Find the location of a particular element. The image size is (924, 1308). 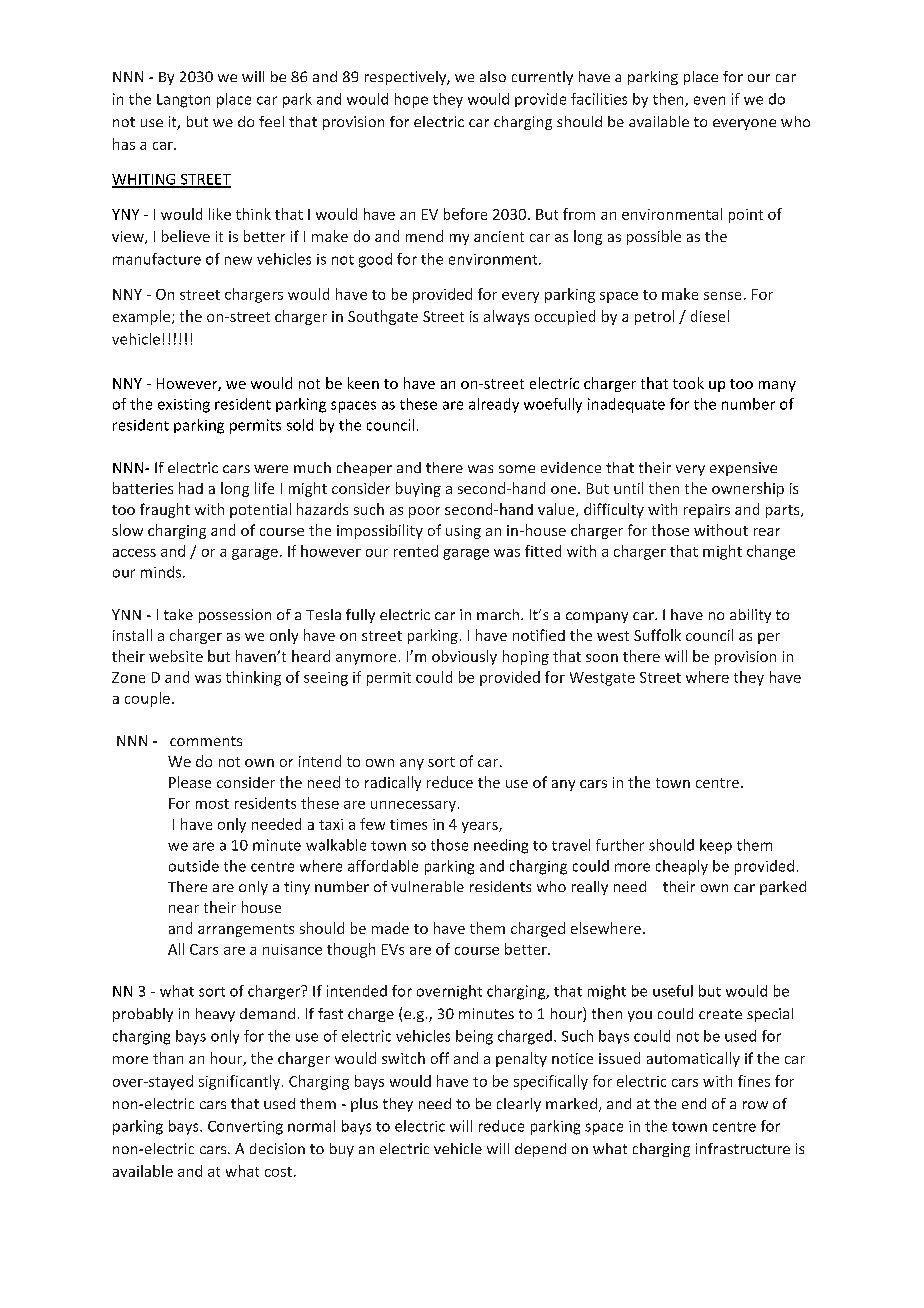

ability is located at coordinates (750, 616).
